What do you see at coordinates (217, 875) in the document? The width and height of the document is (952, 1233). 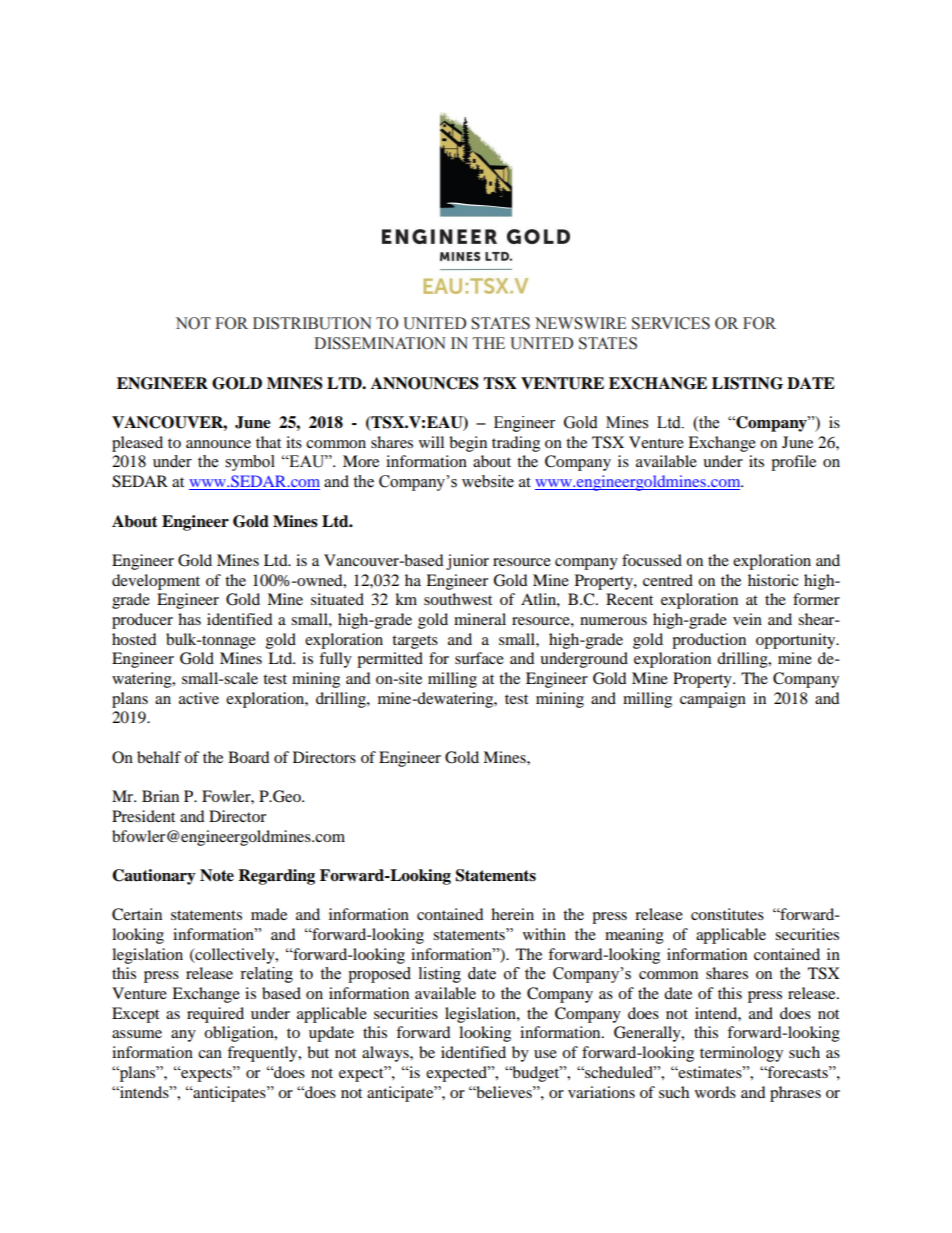 I see `Note` at bounding box center [217, 875].
